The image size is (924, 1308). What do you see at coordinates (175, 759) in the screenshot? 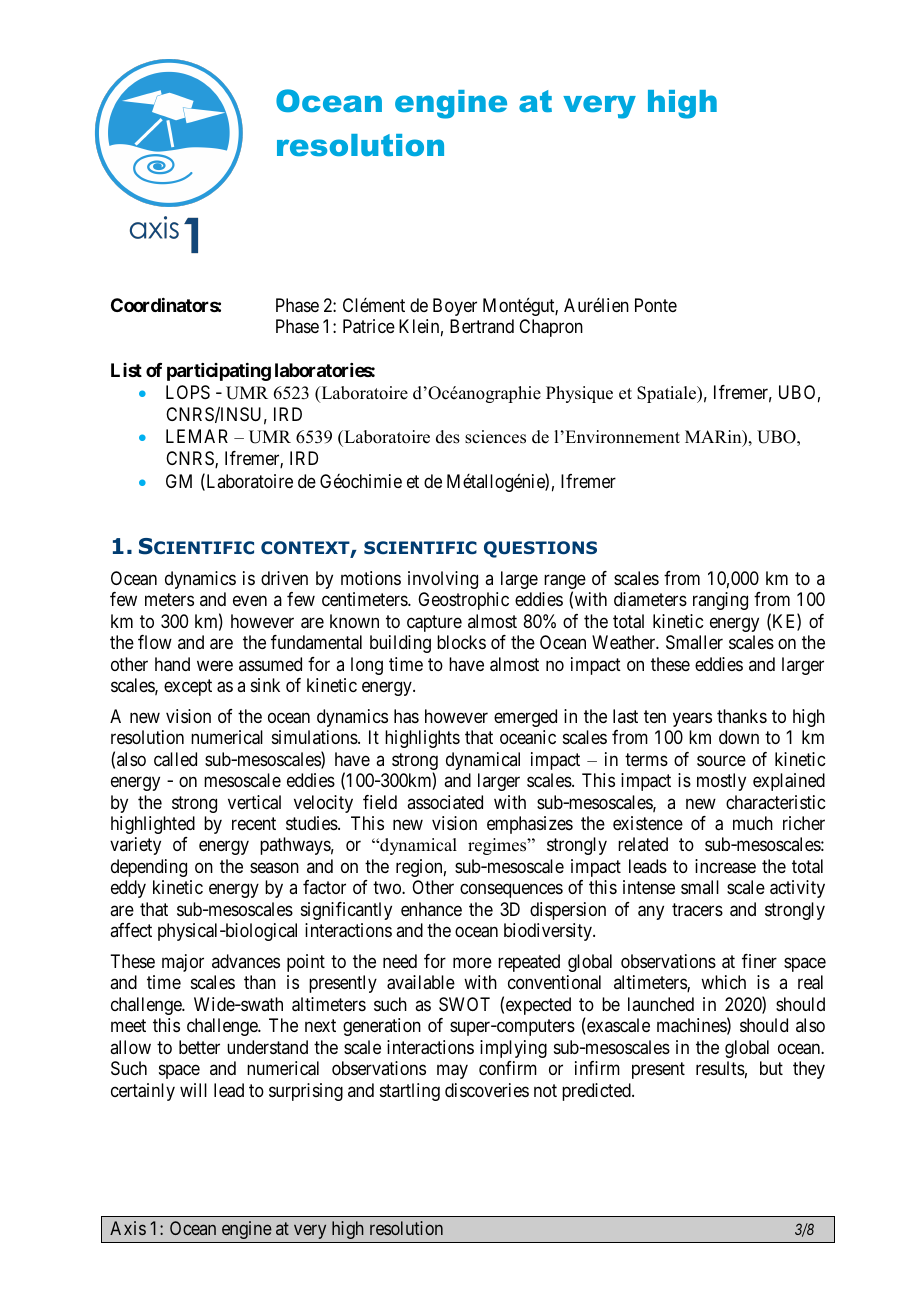
I see `called` at bounding box center [175, 759].
